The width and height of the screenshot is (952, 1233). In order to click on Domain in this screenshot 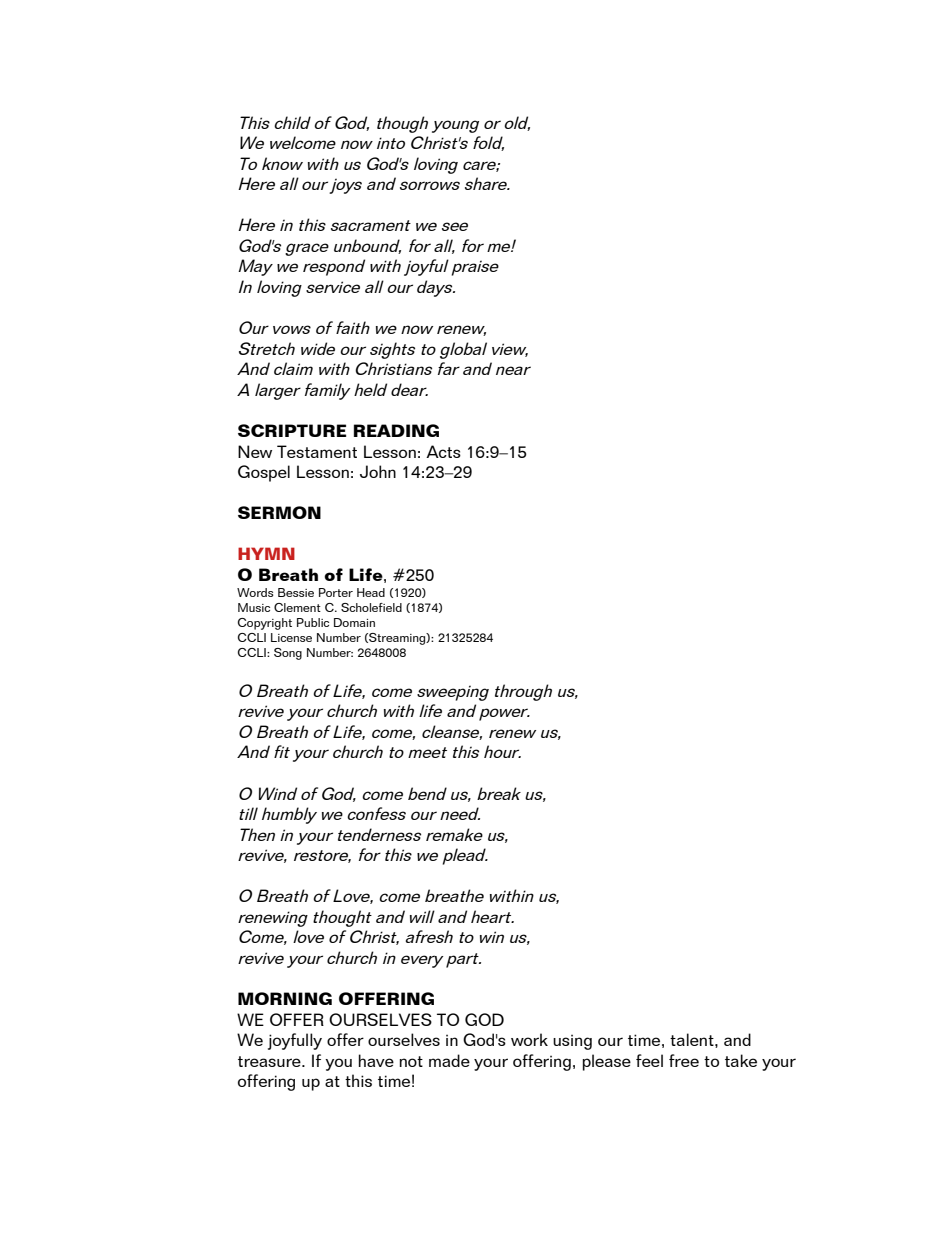, I will do `click(354, 622)`.
